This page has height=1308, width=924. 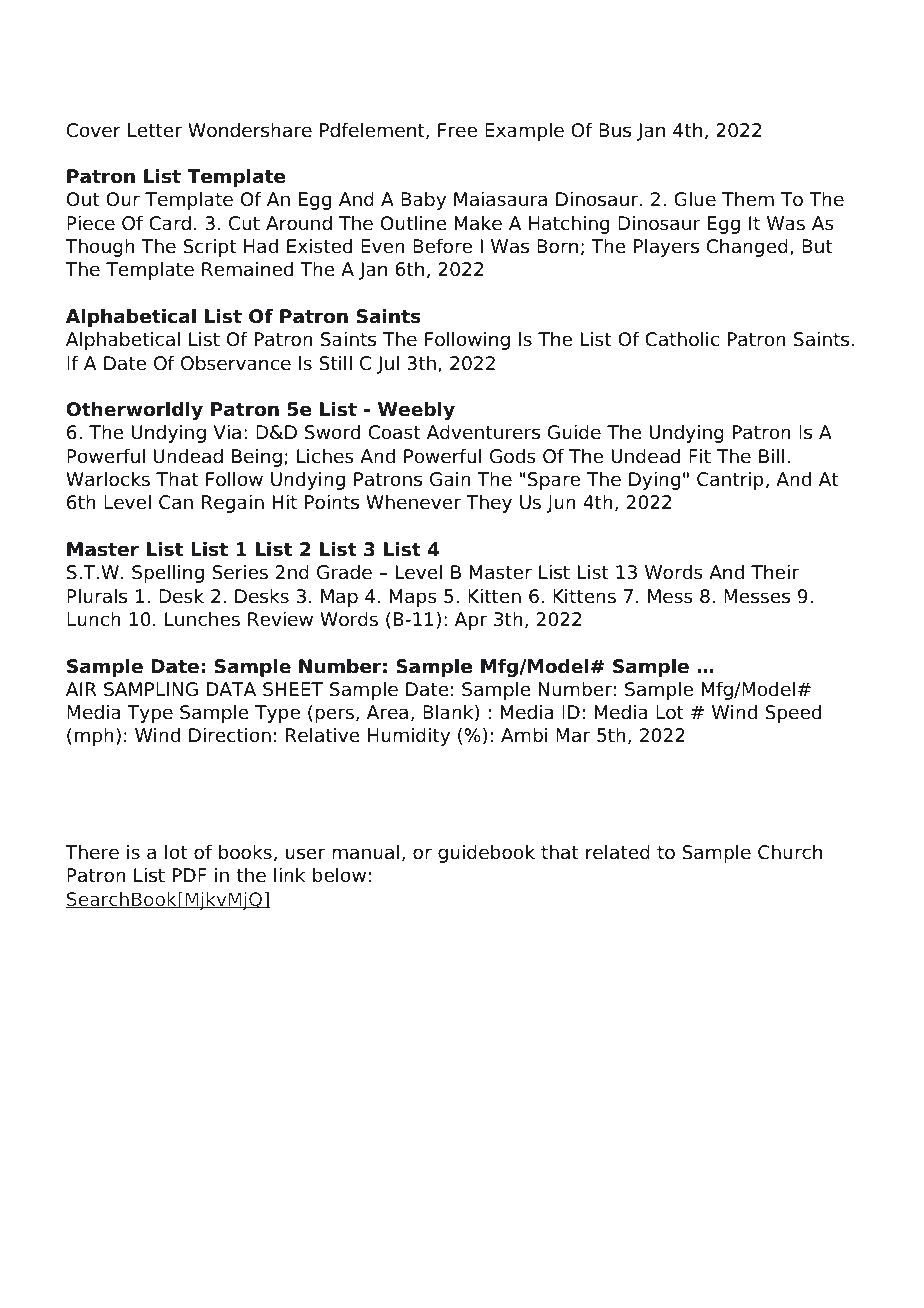 I want to click on Them, so click(x=748, y=199).
